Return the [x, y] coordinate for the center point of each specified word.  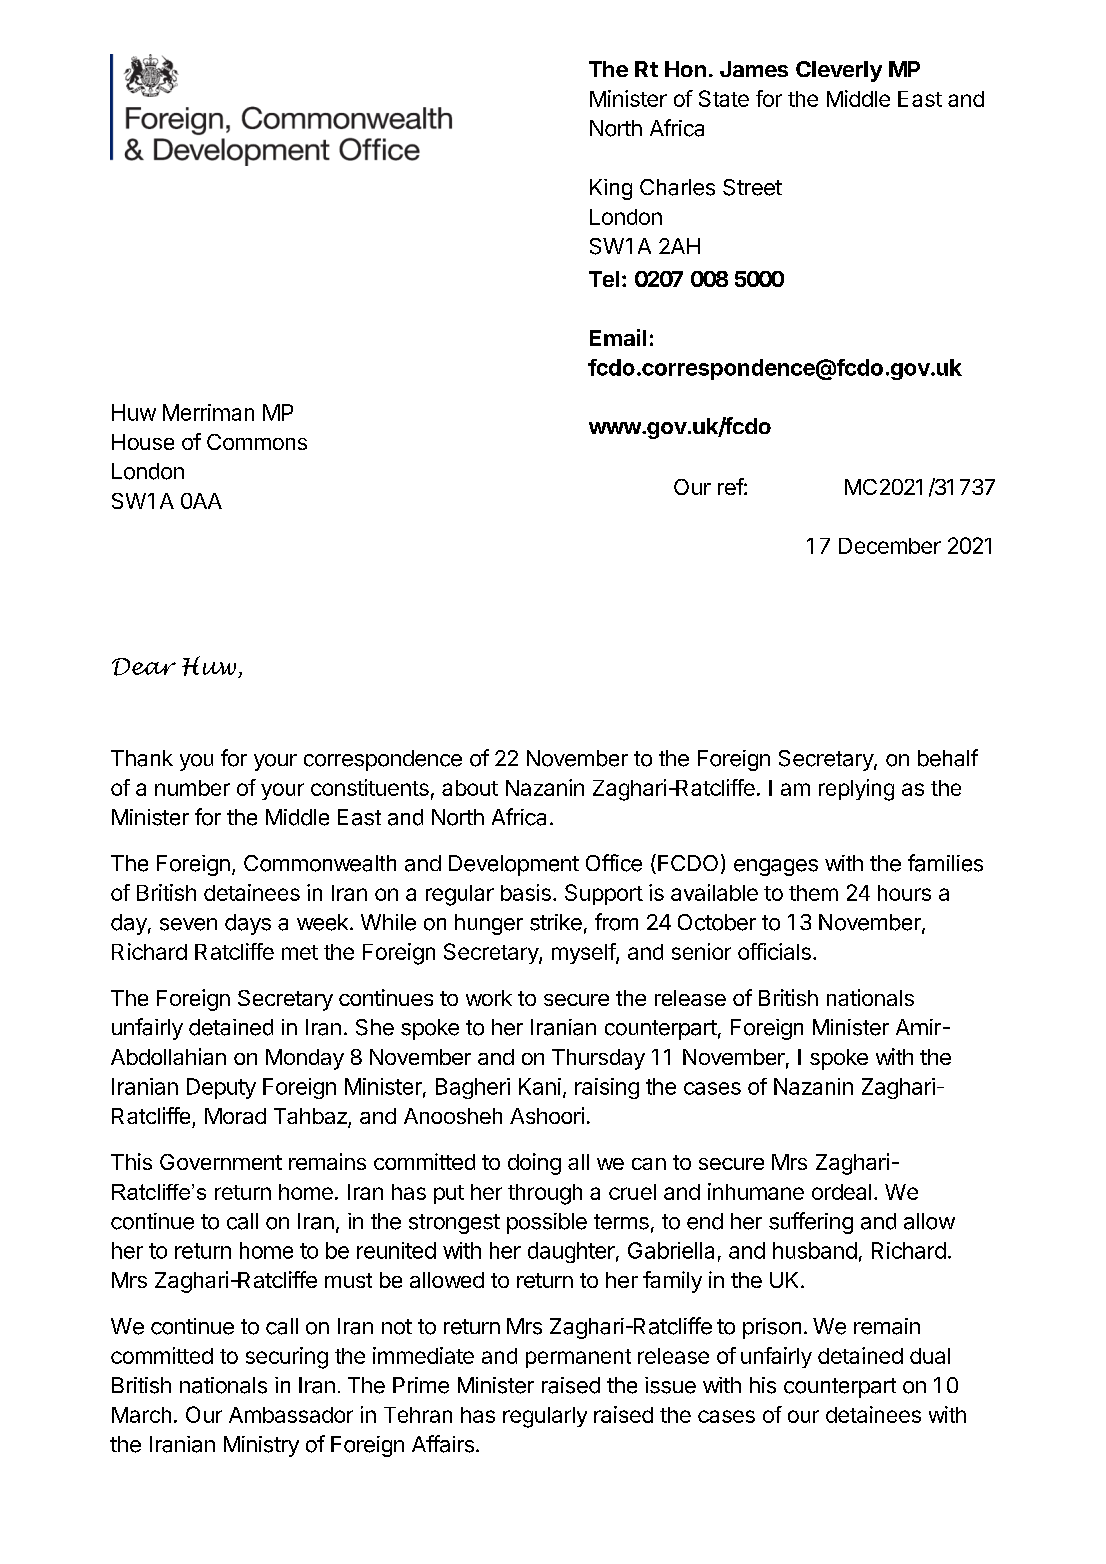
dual [930, 1356]
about [470, 788]
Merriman [208, 412]
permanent [578, 1358]
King [611, 189]
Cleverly [839, 71]
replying [856, 790]
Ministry [261, 1446]
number [192, 788]
